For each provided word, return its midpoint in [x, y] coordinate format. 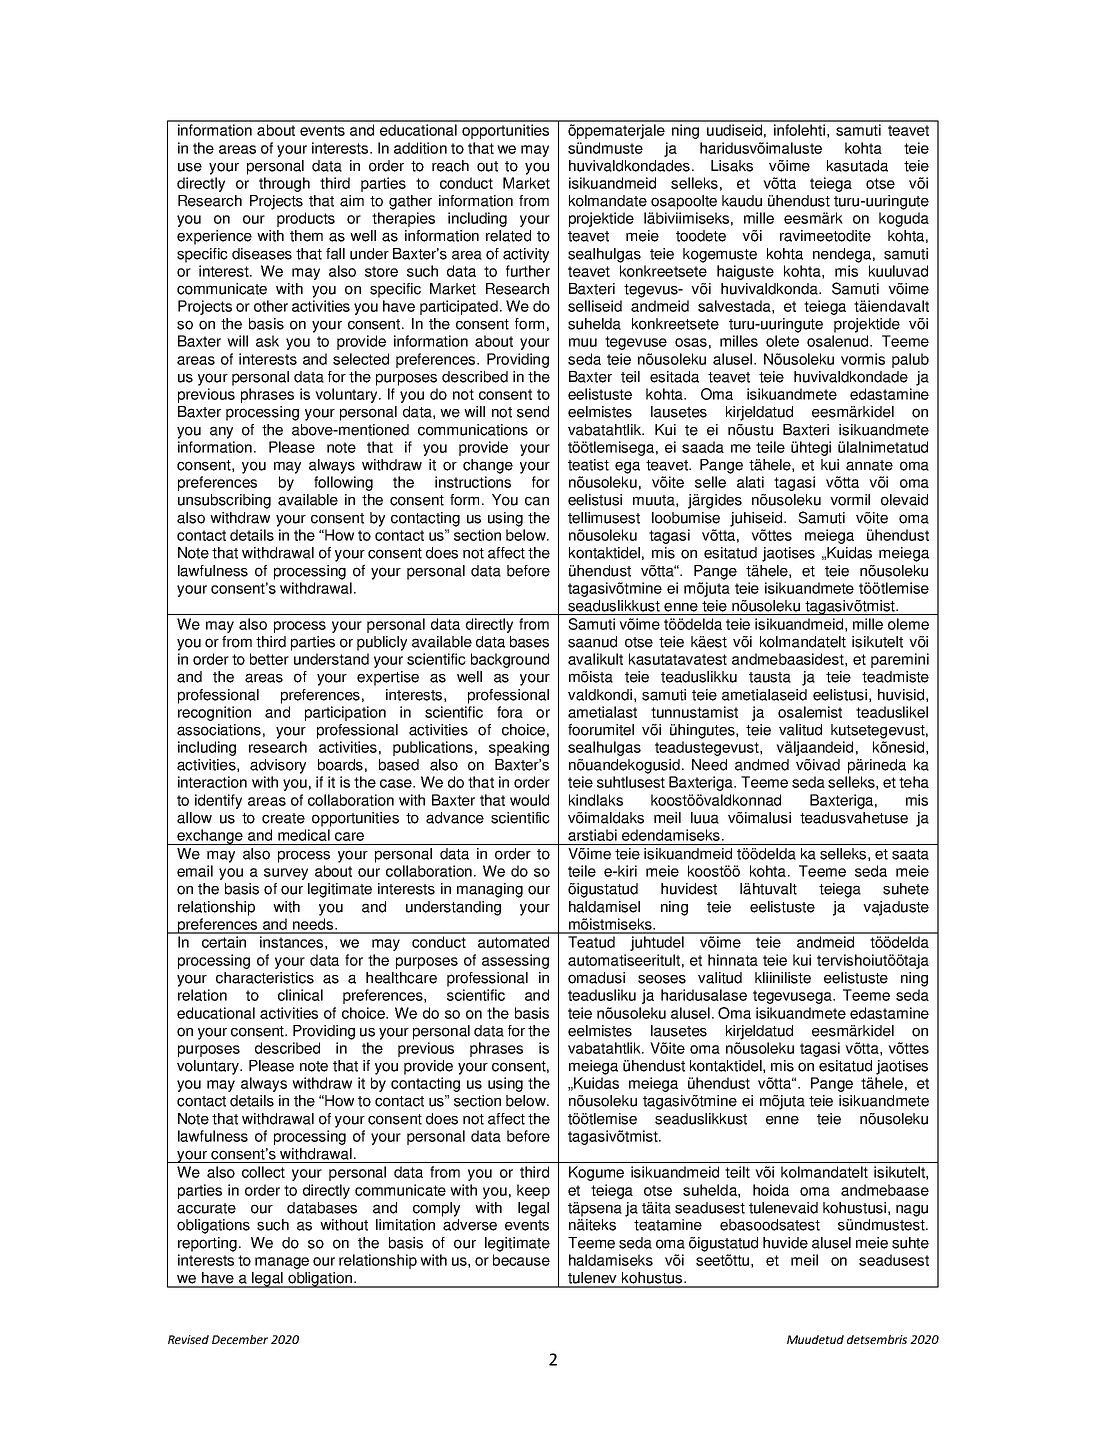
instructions [473, 482]
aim [352, 201]
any [221, 432]
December [240, 1339]
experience [214, 237]
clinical [300, 995]
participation [345, 713]
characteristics [265, 978]
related [508, 236]
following [343, 483]
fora [510, 712]
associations [219, 730]
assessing [515, 961]
